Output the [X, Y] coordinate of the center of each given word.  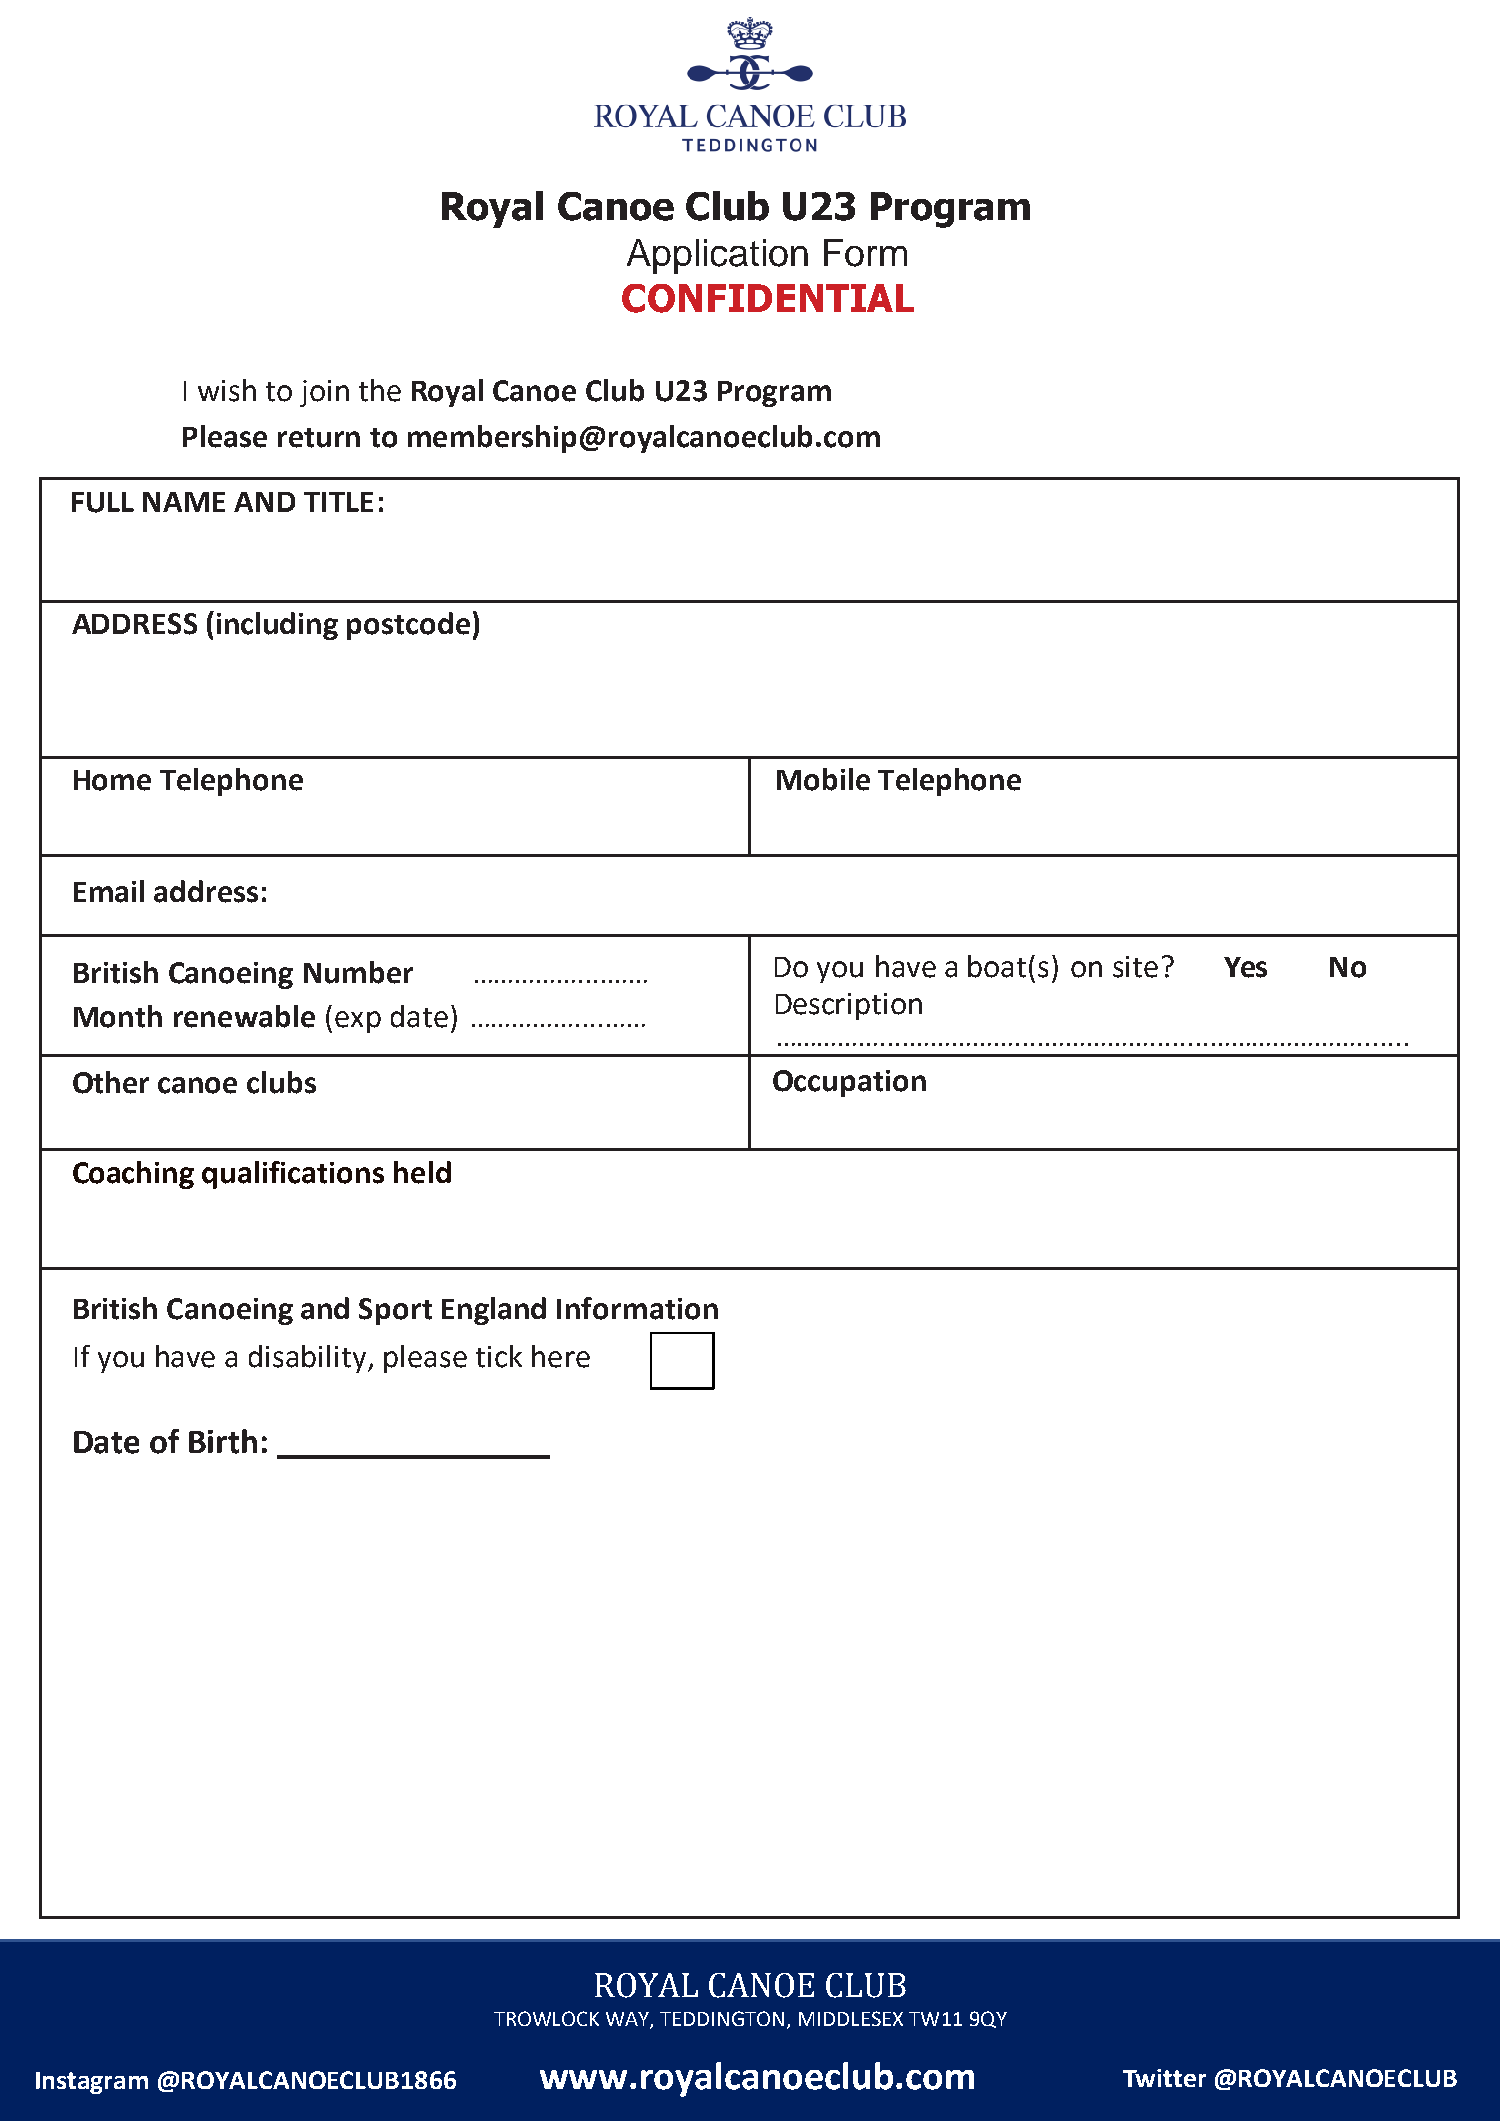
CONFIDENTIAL [768, 298]
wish [227, 390]
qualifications [293, 1175]
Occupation [849, 1083]
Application [717, 256]
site [1135, 967]
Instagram [92, 2083]
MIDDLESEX [851, 2018]
